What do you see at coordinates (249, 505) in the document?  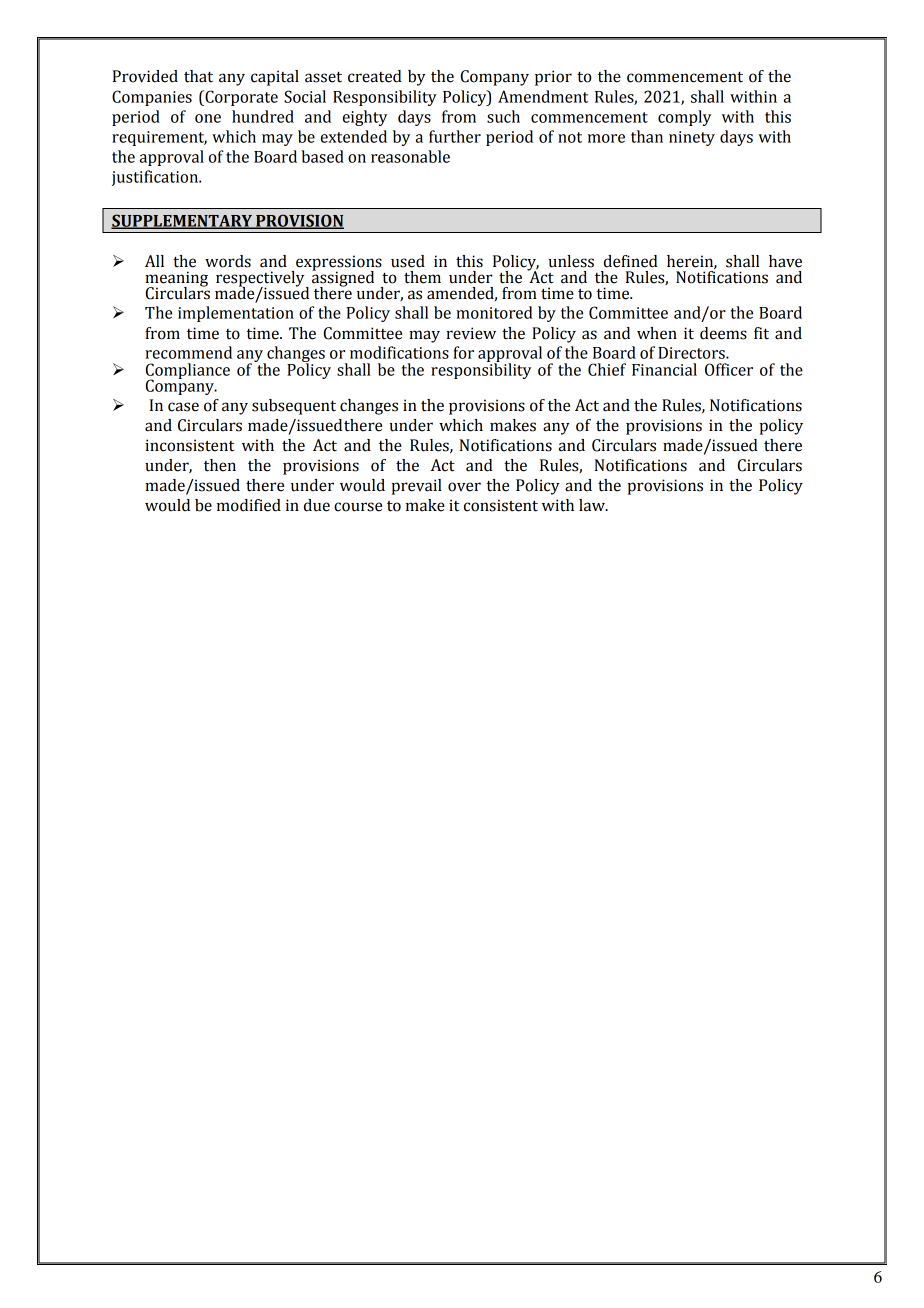 I see `modified` at bounding box center [249, 505].
